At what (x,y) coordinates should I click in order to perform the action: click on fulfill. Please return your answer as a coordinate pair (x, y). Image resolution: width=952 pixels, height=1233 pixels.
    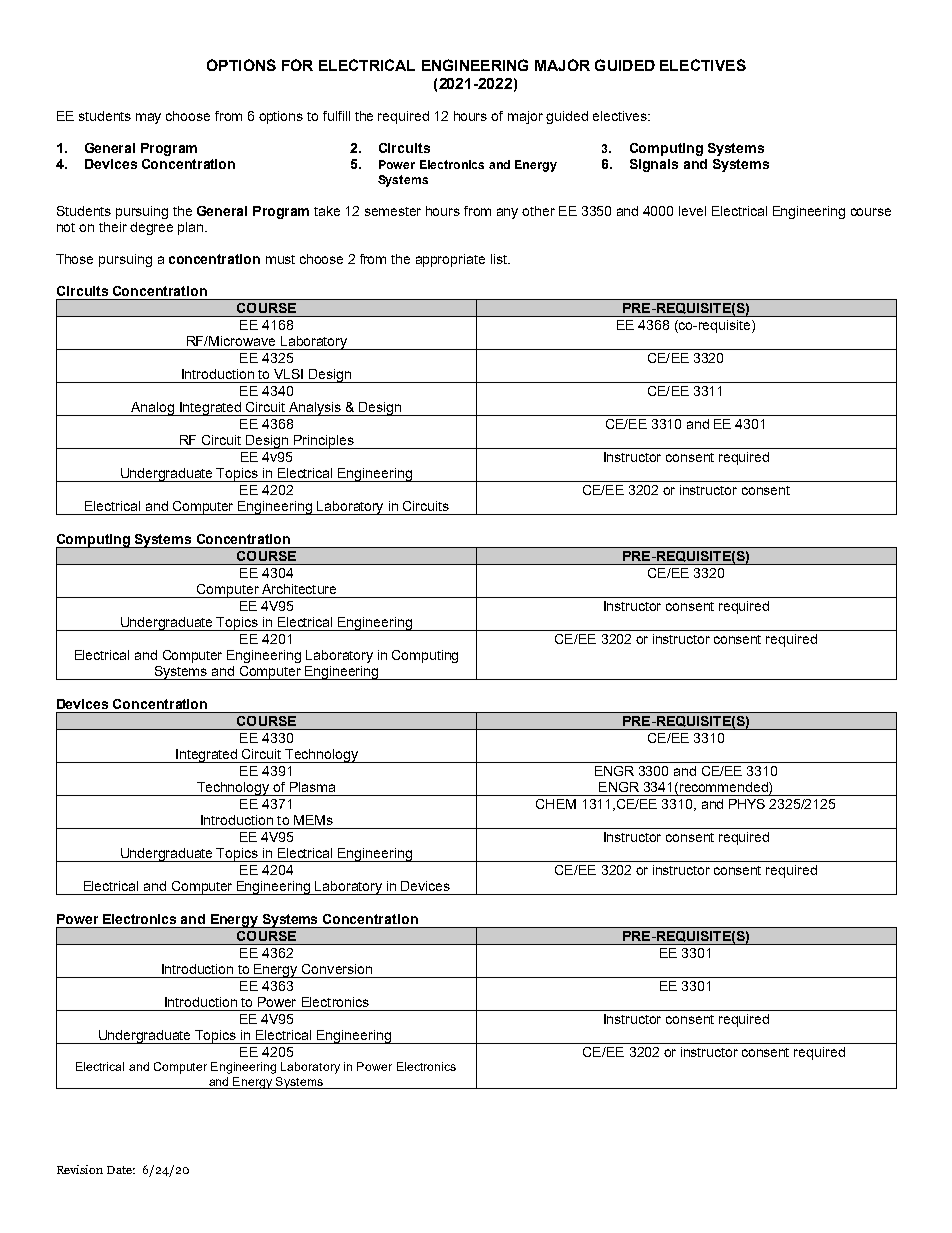
    Looking at the image, I should click on (336, 116).
